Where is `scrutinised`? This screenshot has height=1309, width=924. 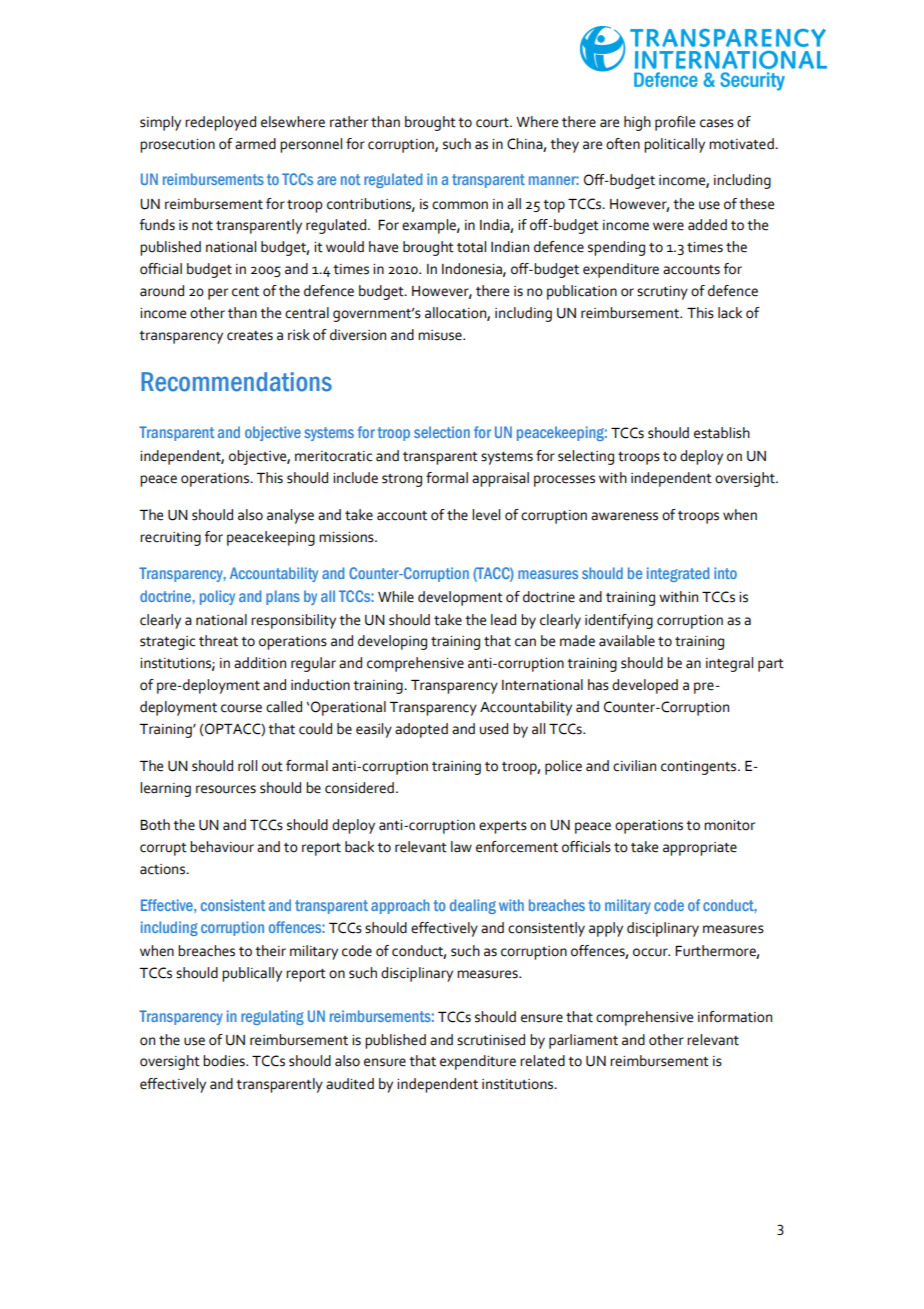 scrutinised is located at coordinates (491, 1040).
